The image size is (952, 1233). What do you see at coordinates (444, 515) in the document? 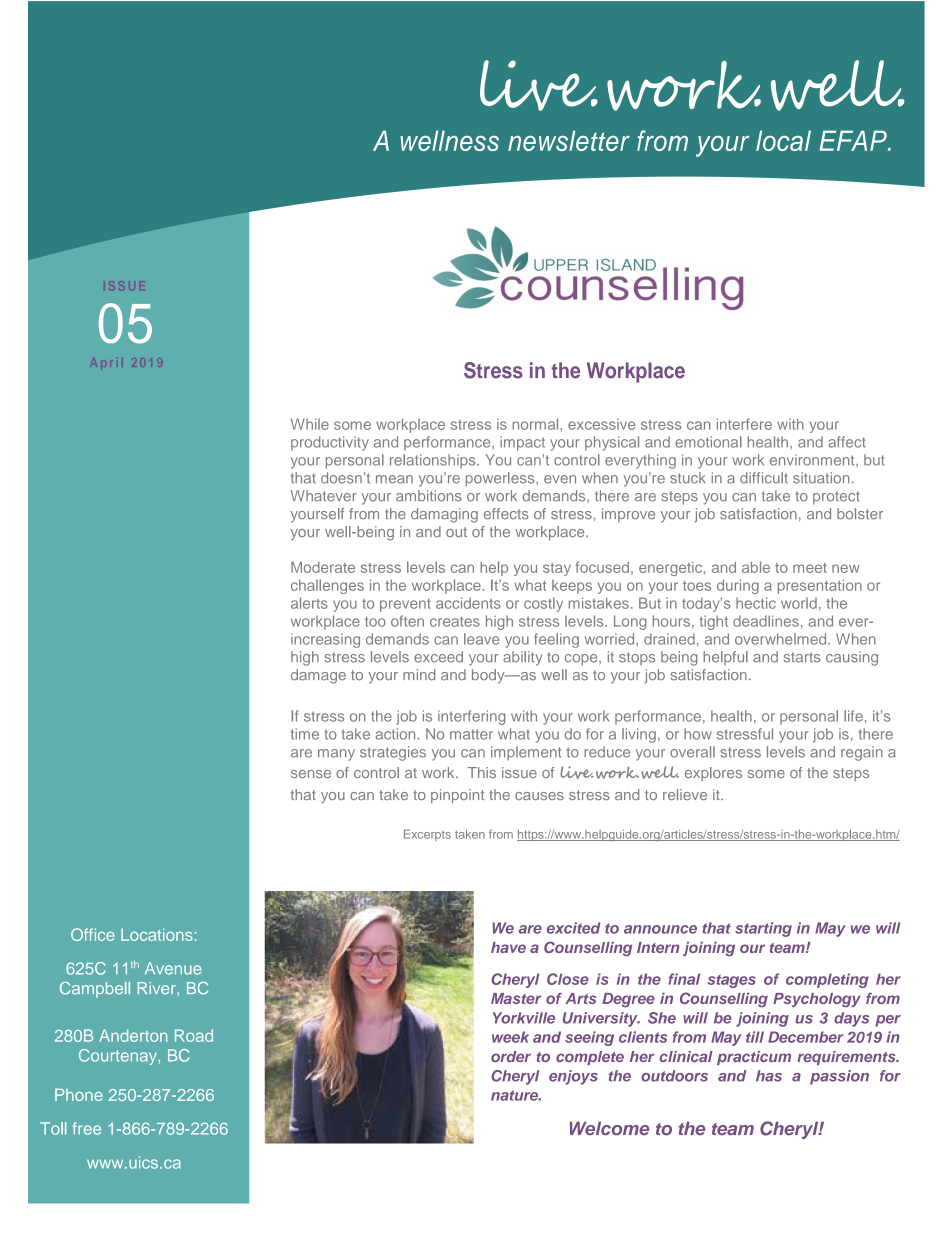
I see `damaging` at bounding box center [444, 515].
